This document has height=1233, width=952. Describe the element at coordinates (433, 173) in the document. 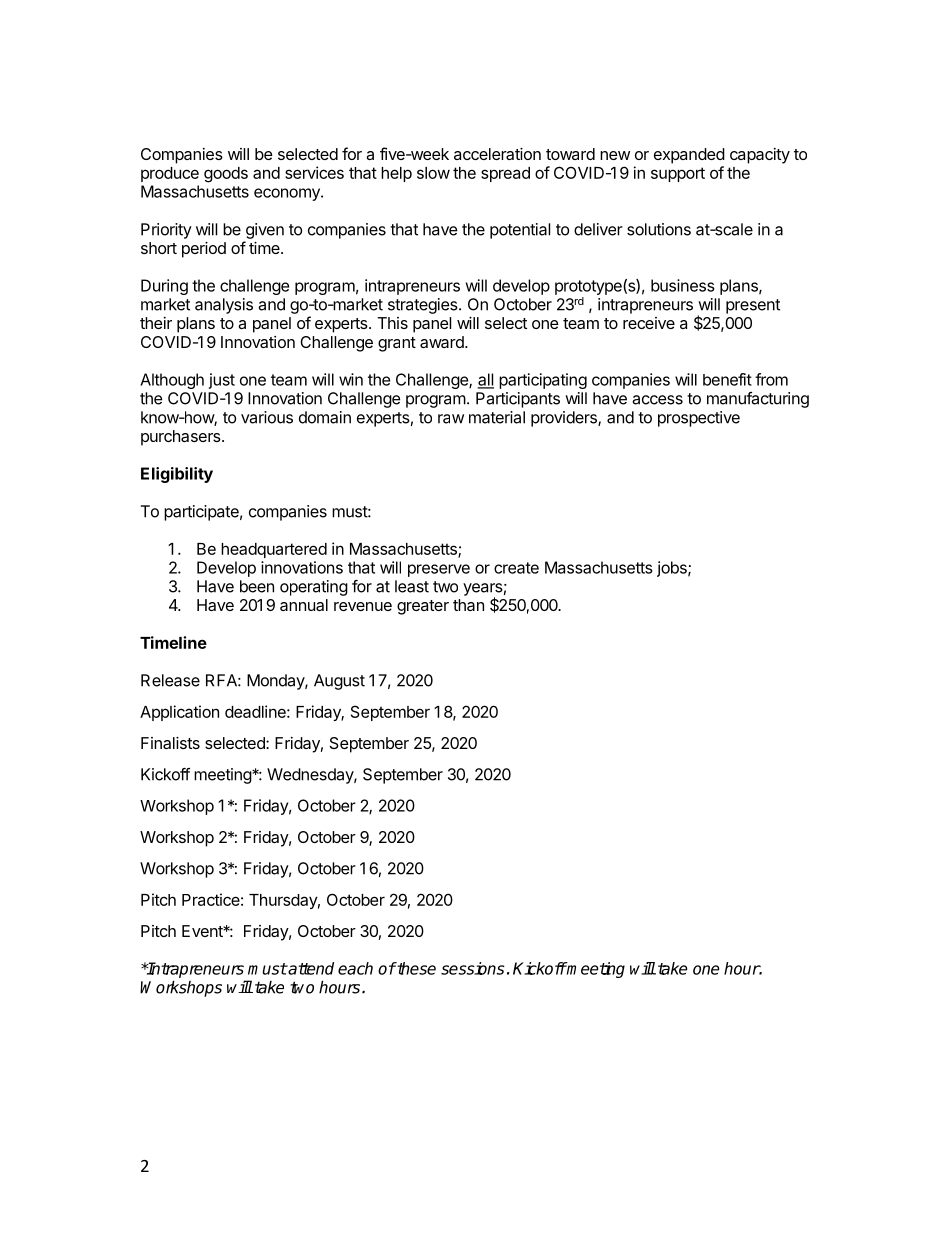

I see `slow` at that location.
